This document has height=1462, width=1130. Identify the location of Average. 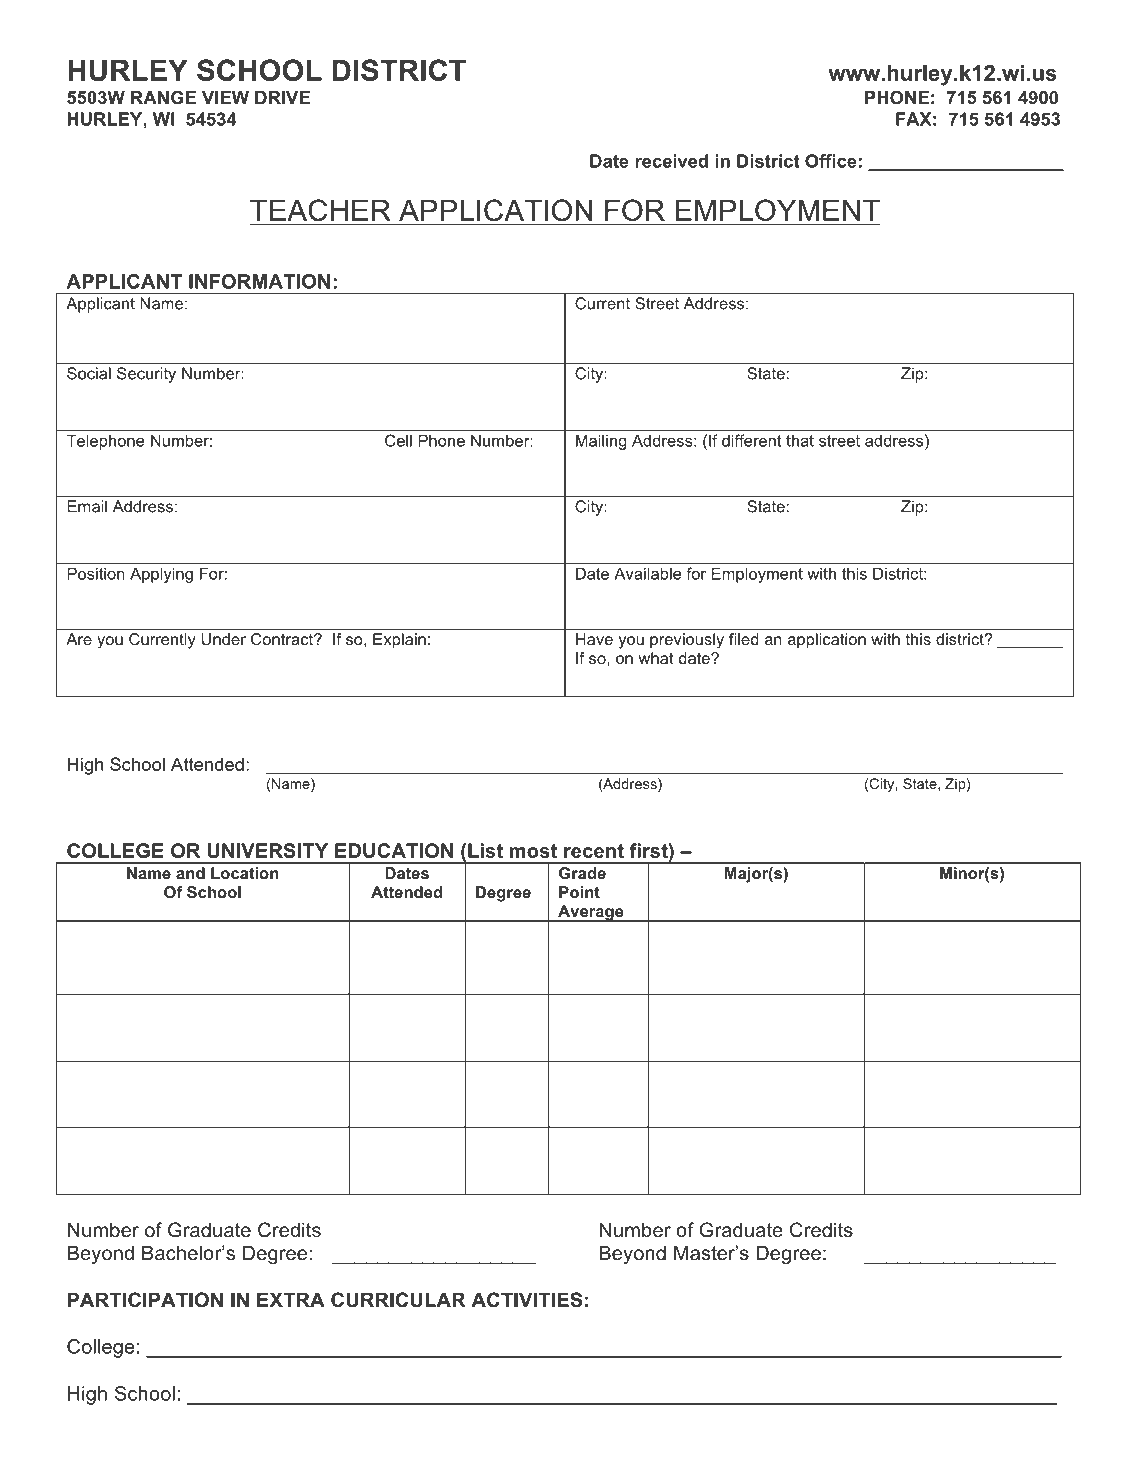
(591, 913).
